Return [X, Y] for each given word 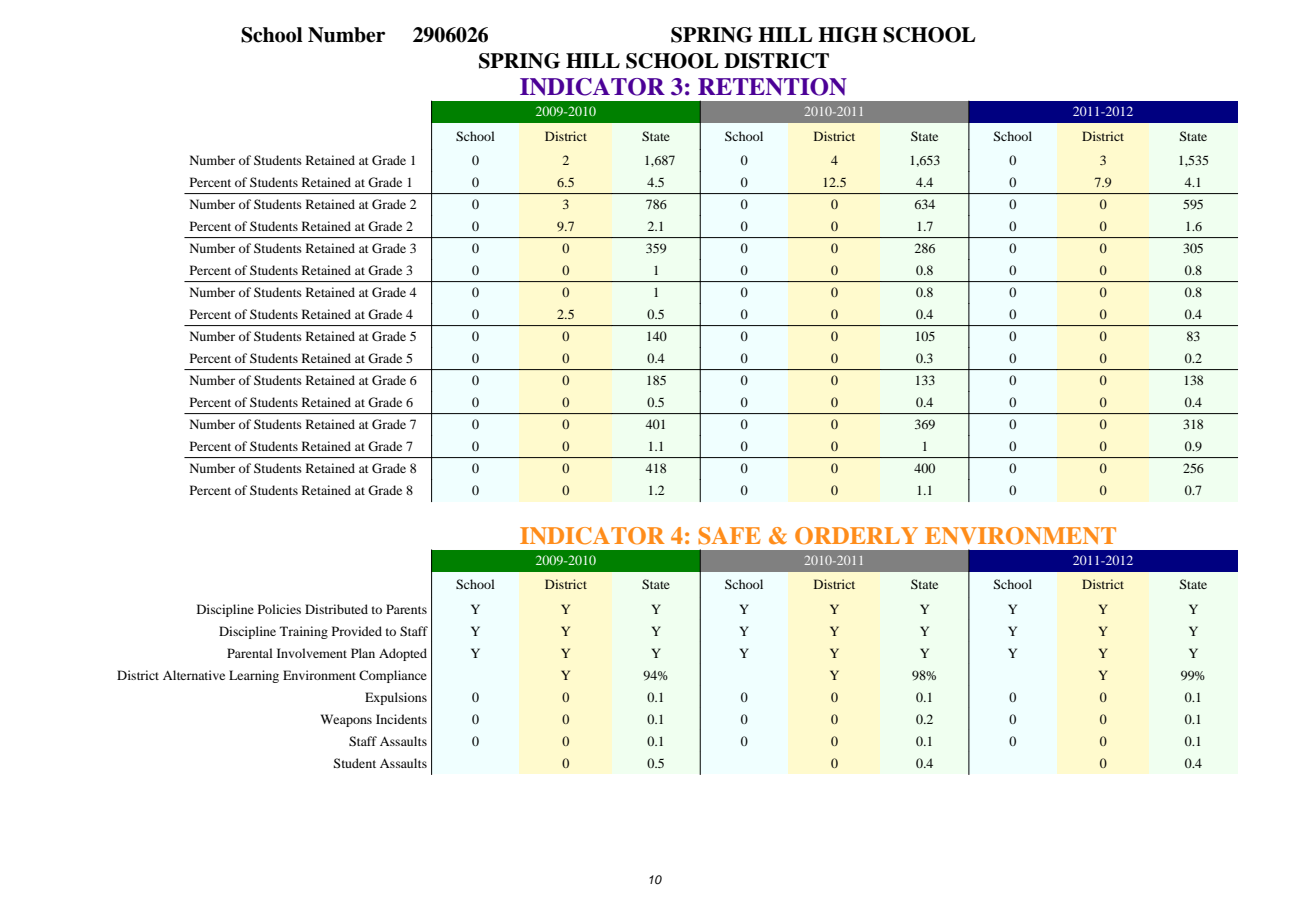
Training [304, 632]
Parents [406, 609]
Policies [279, 609]
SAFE [729, 536]
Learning [254, 676]
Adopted [403, 654]
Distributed [336, 609]
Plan [363, 653]
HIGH [848, 35]
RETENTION [772, 87]
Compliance [393, 676]
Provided [357, 631]
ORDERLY [856, 536]
